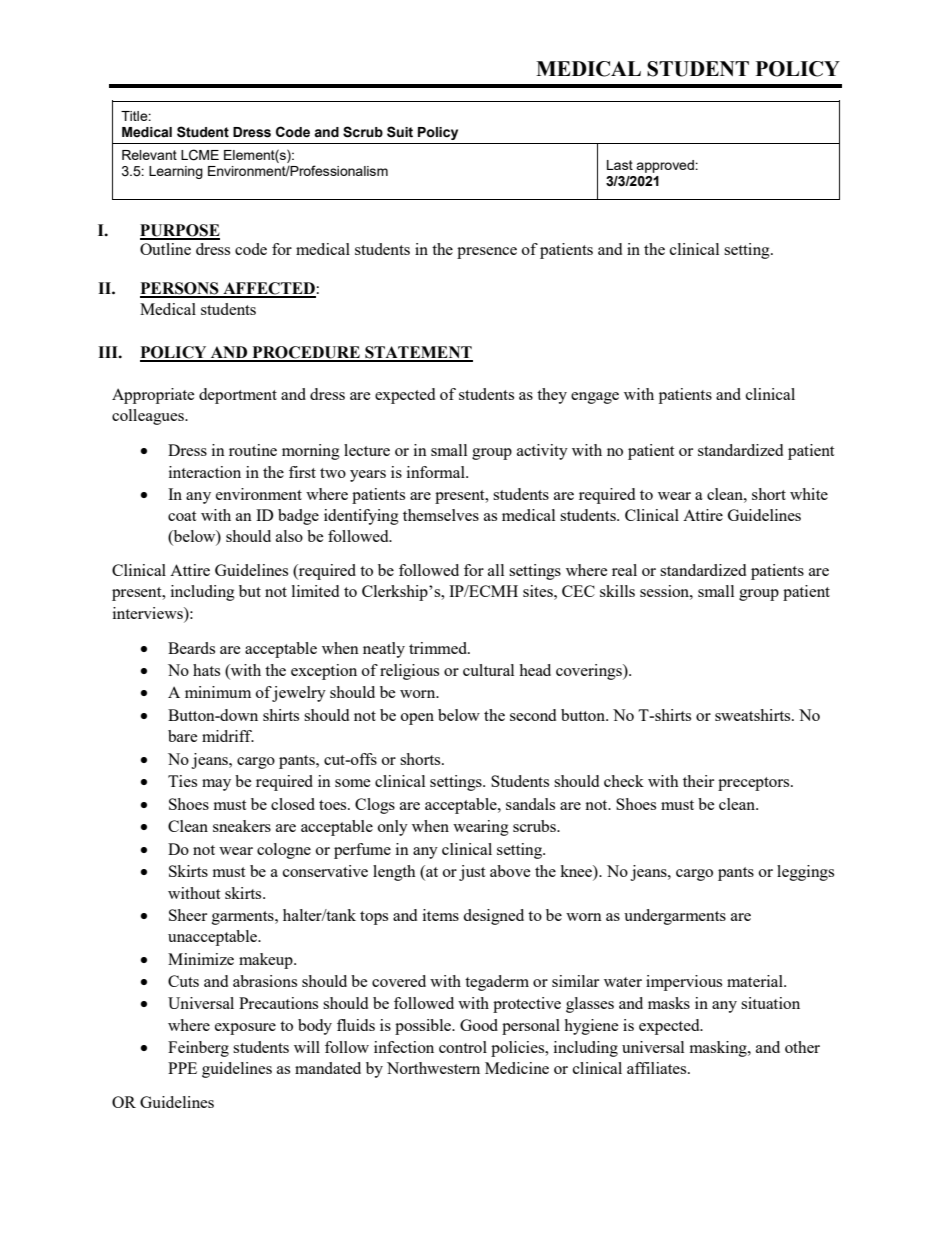 This screenshot has height=1233, width=952. Describe the element at coordinates (400, 132) in the screenshot. I see `Suit` at that location.
